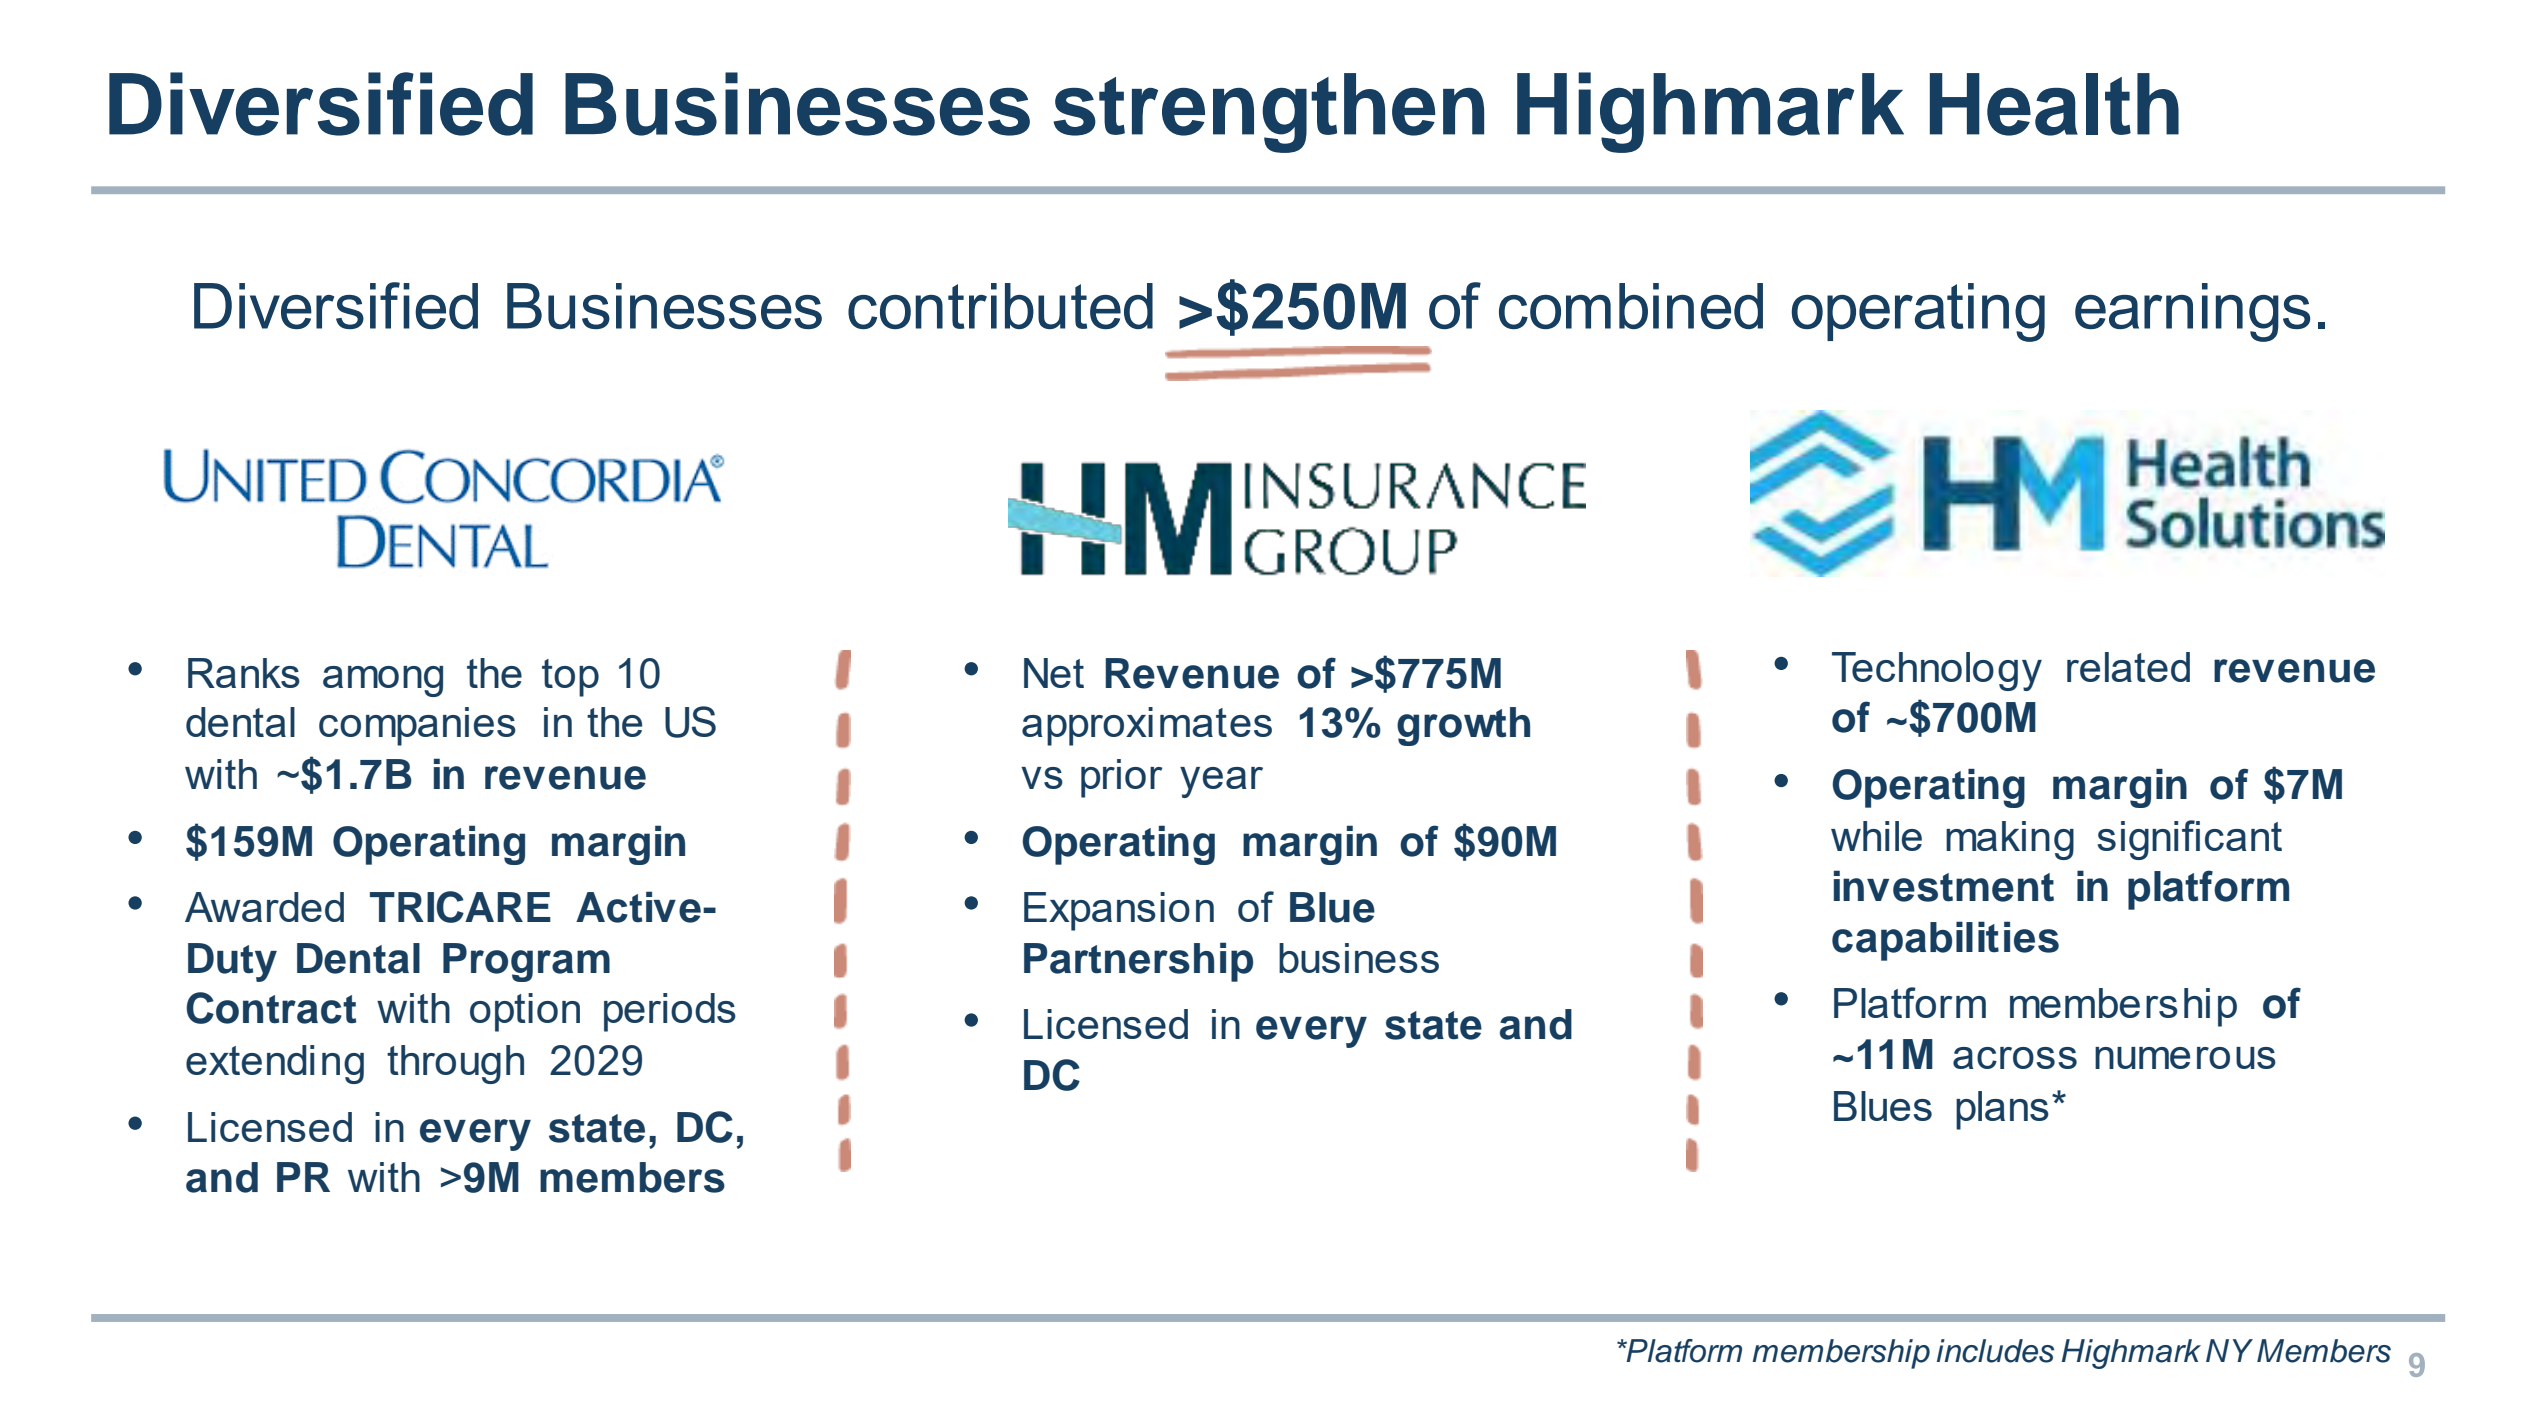 The image size is (2537, 1427). I want to click on Technology, so click(1937, 671).
